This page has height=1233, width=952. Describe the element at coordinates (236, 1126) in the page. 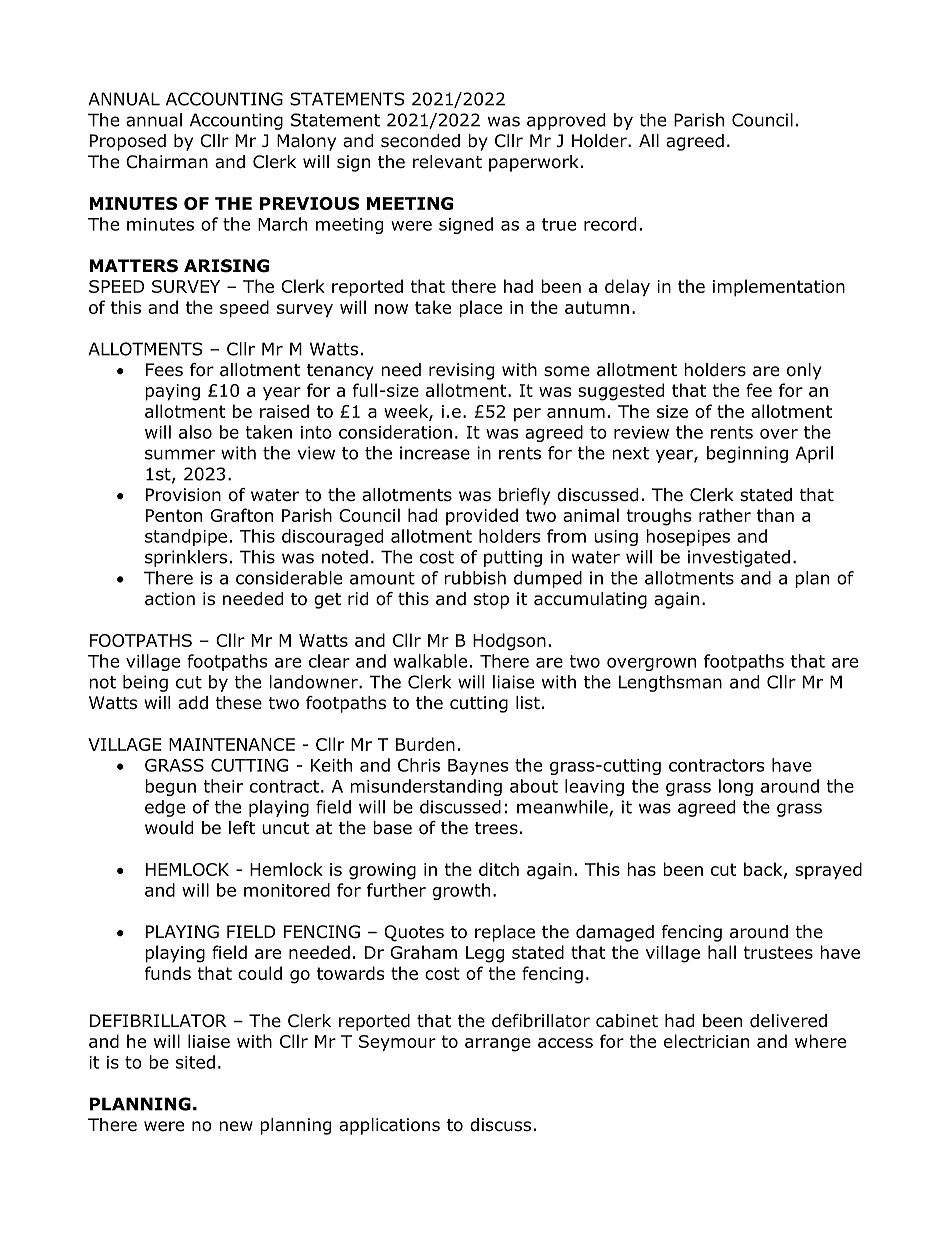

I see `new` at that location.
